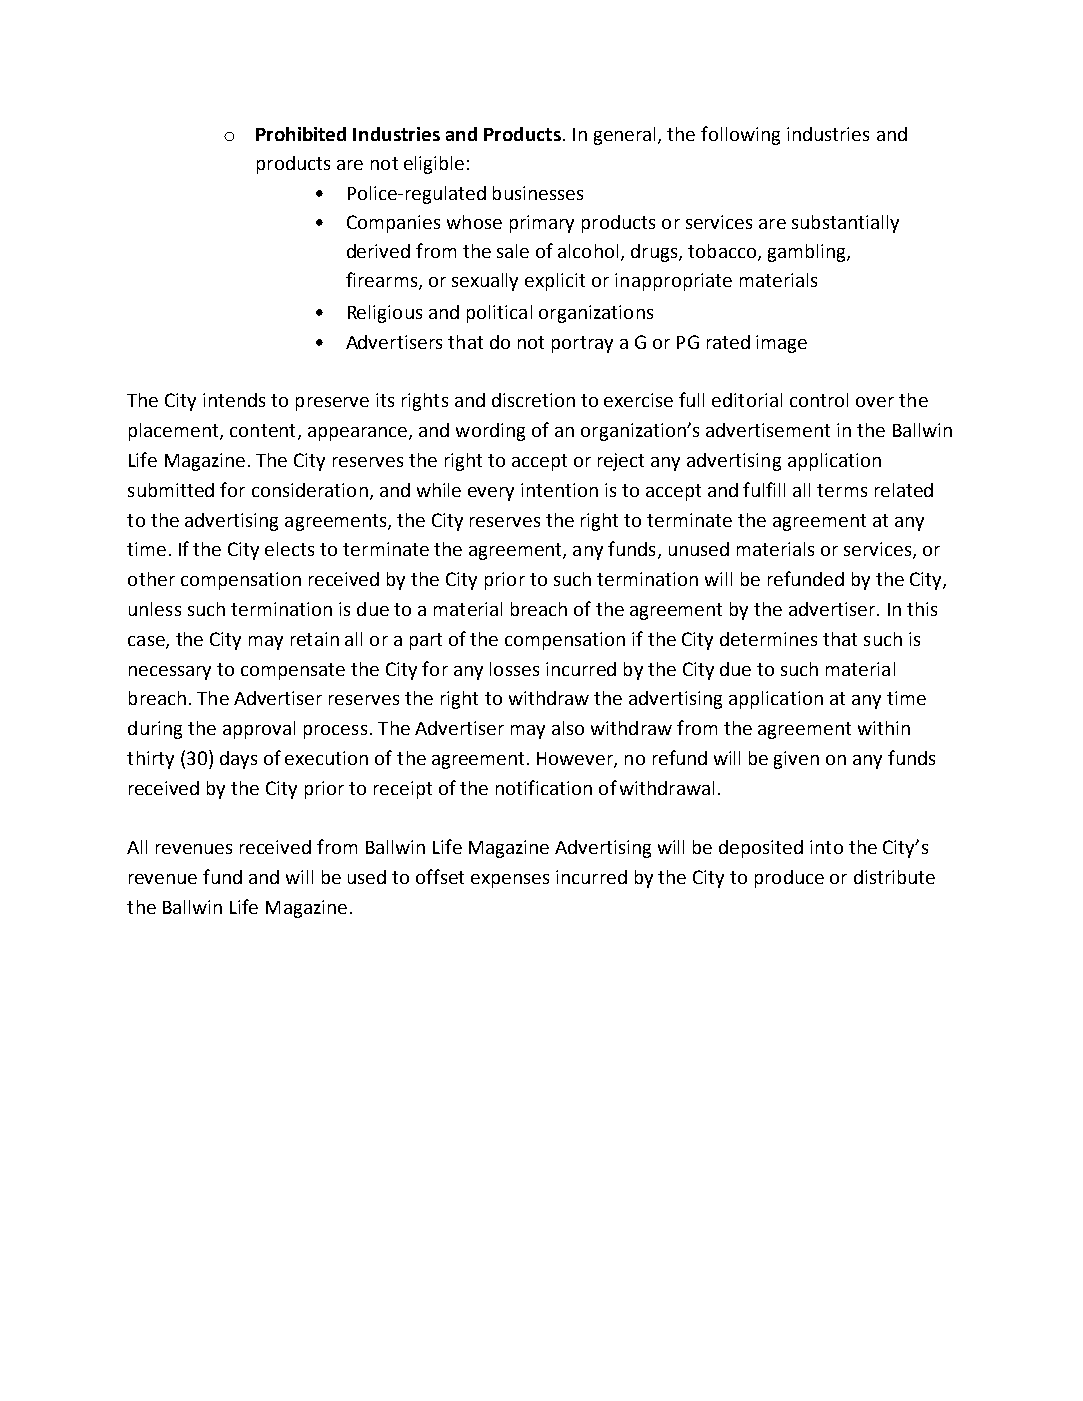 The image size is (1083, 1401). What do you see at coordinates (538, 193) in the screenshot?
I see `businesses` at bounding box center [538, 193].
